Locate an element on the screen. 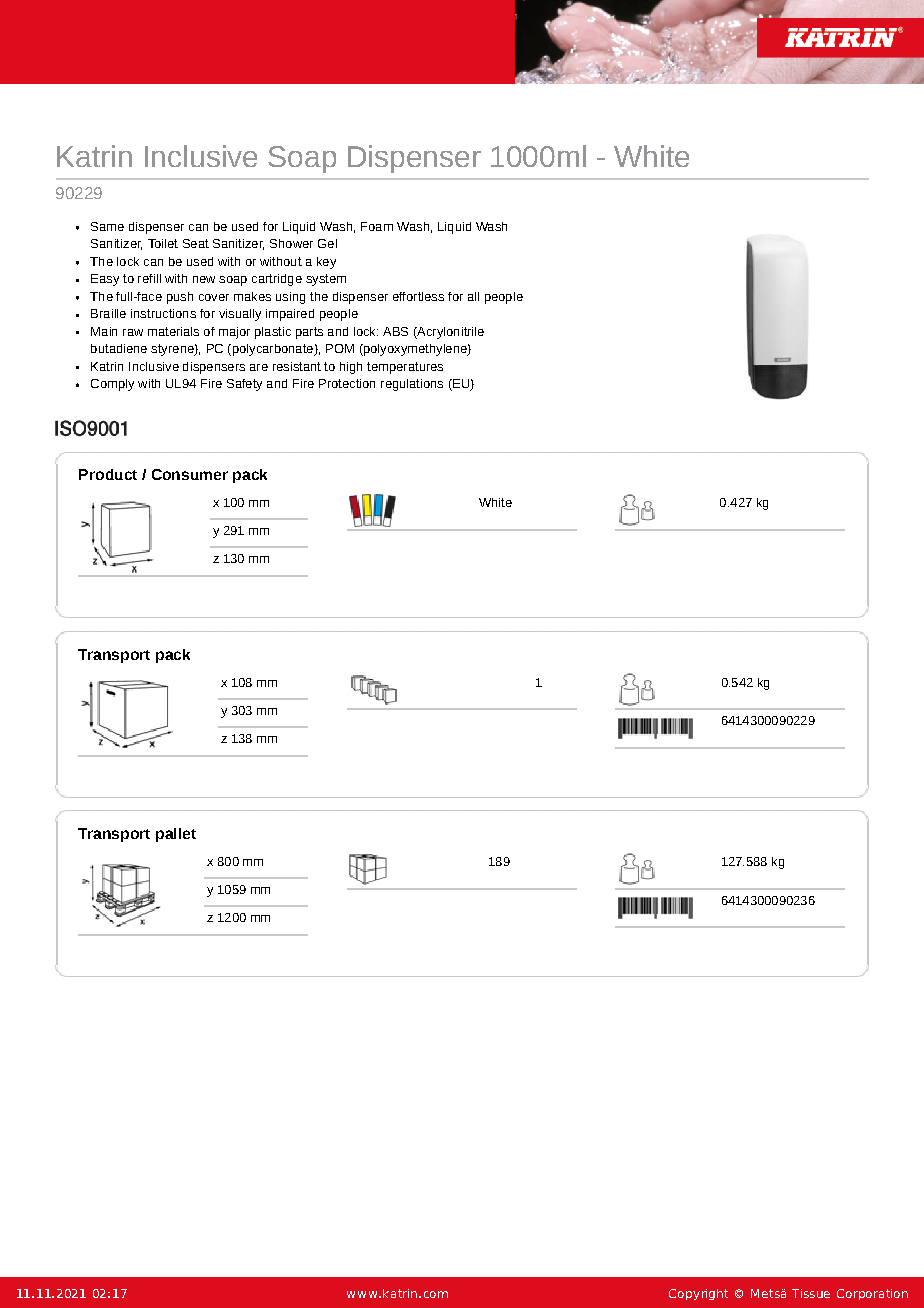 This screenshot has width=924, height=1308. Corporation is located at coordinates (872, 1294).
